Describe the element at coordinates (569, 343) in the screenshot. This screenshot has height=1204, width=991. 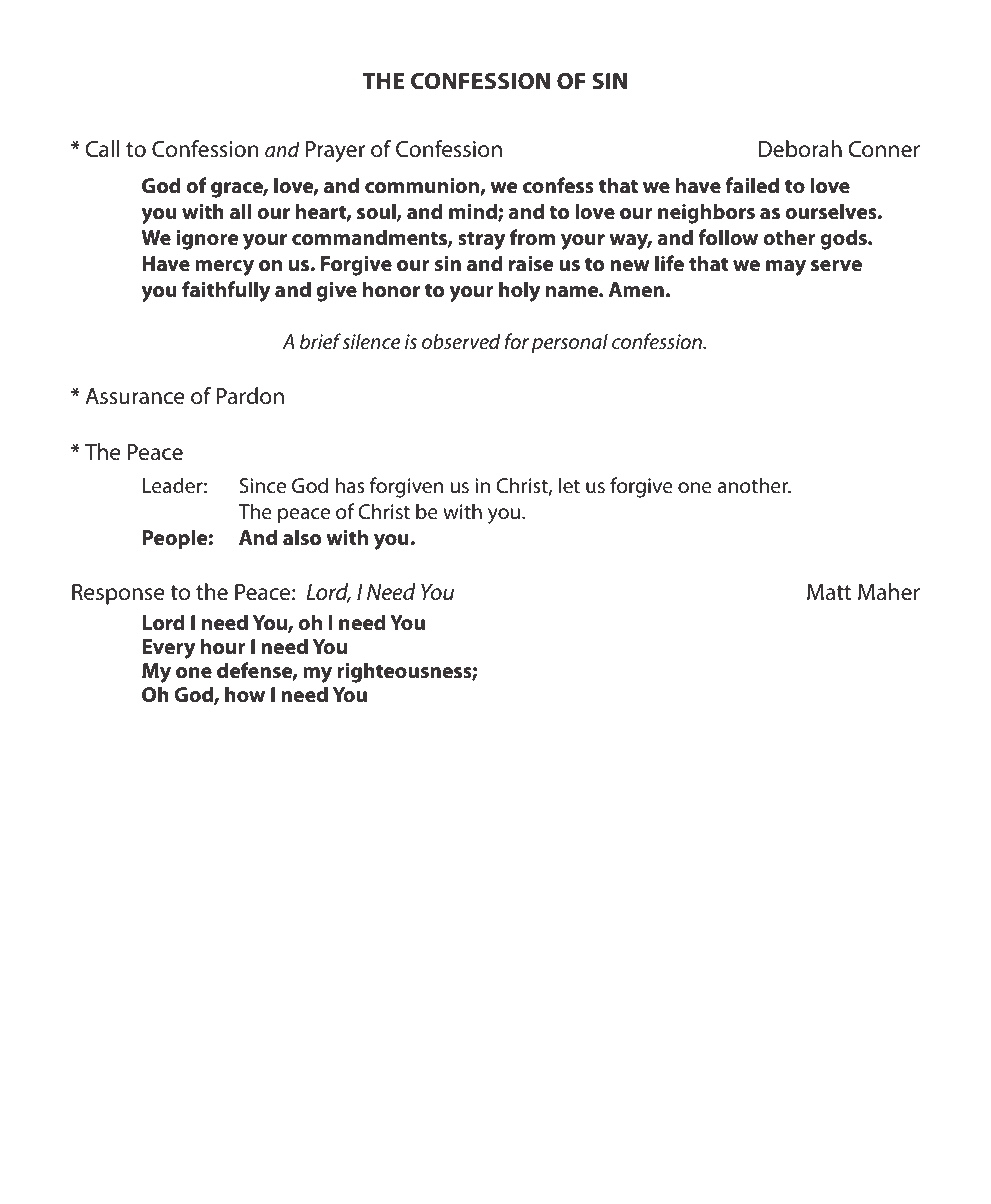
I see `personal` at that location.
